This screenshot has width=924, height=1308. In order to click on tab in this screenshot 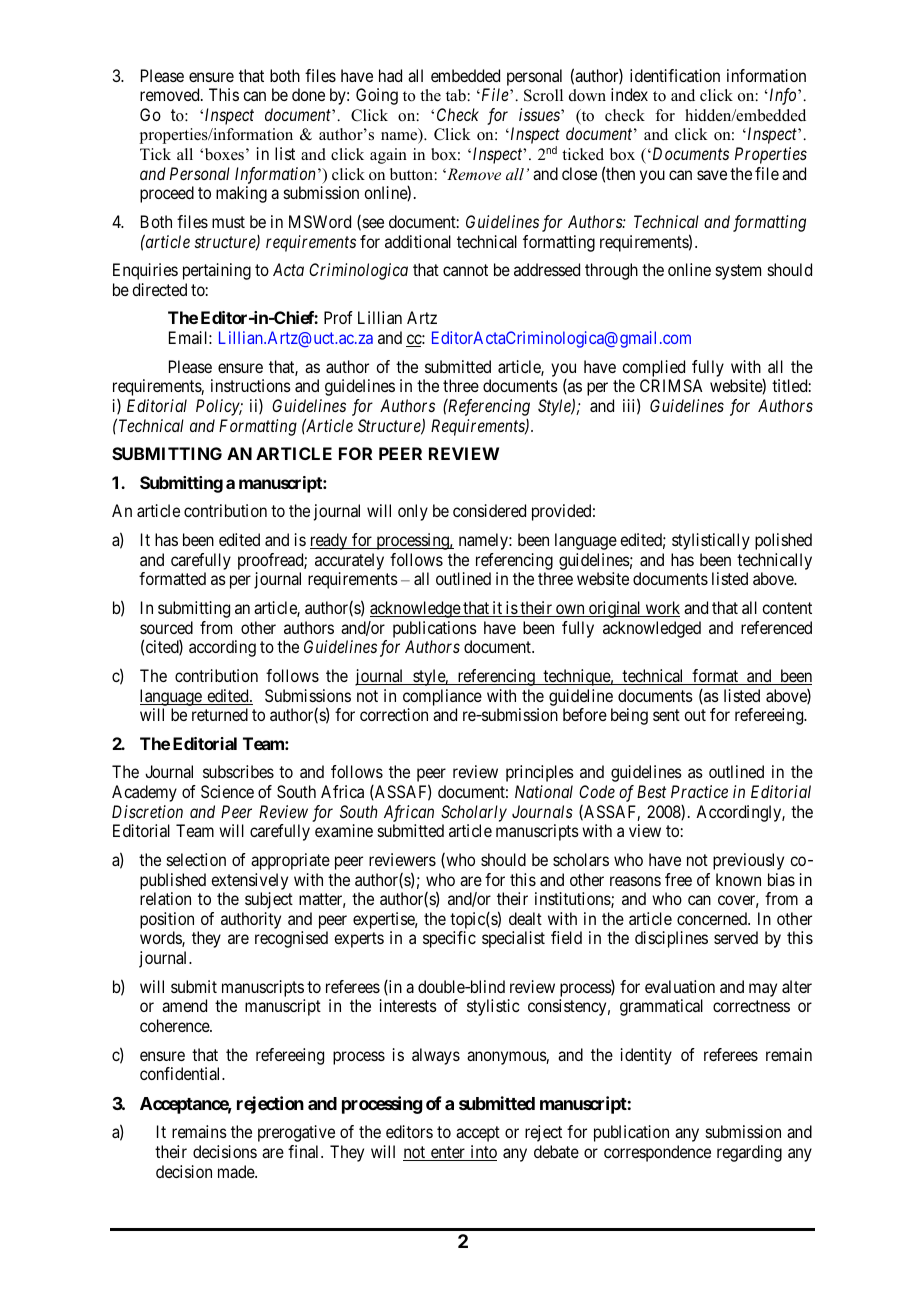, I will do `click(456, 95)`.
